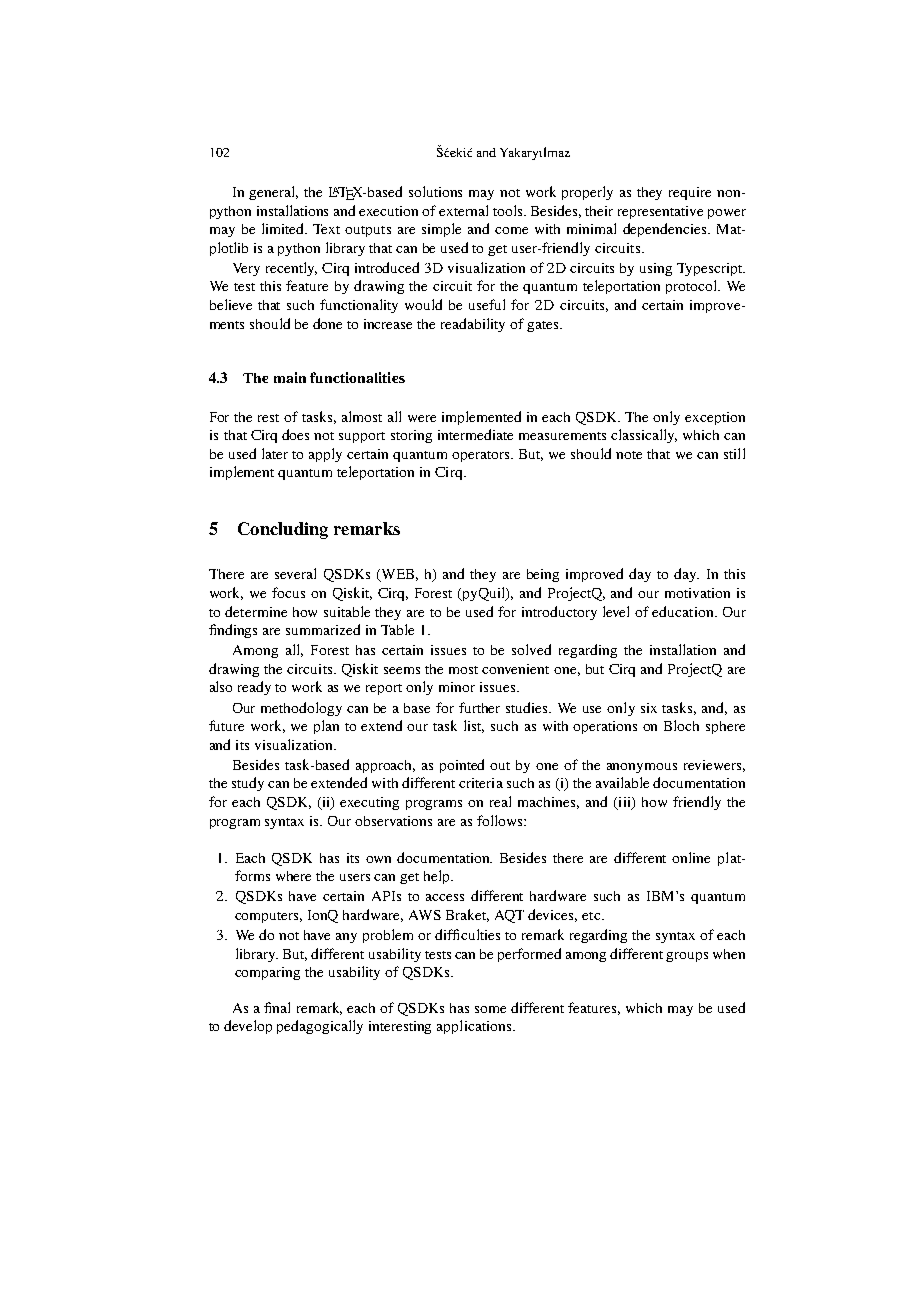 This image has width=924, height=1308. Describe the element at coordinates (687, 957) in the image. I see `groups` at that location.
